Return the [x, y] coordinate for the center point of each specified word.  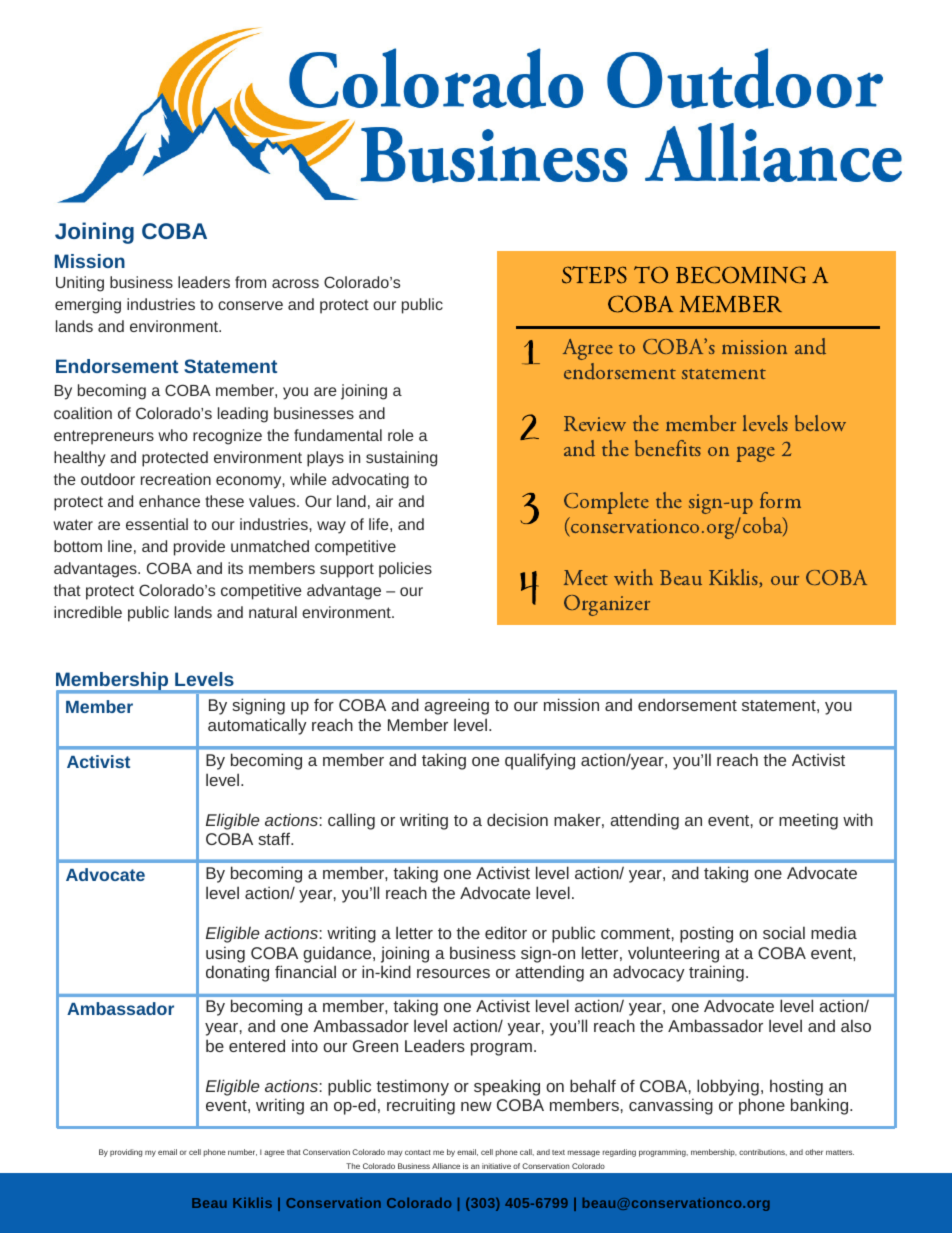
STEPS [594, 275]
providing [126, 1153]
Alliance [446, 1166]
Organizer [607, 605]
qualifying [540, 761]
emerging [88, 306]
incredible [88, 612]
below [820, 423]
